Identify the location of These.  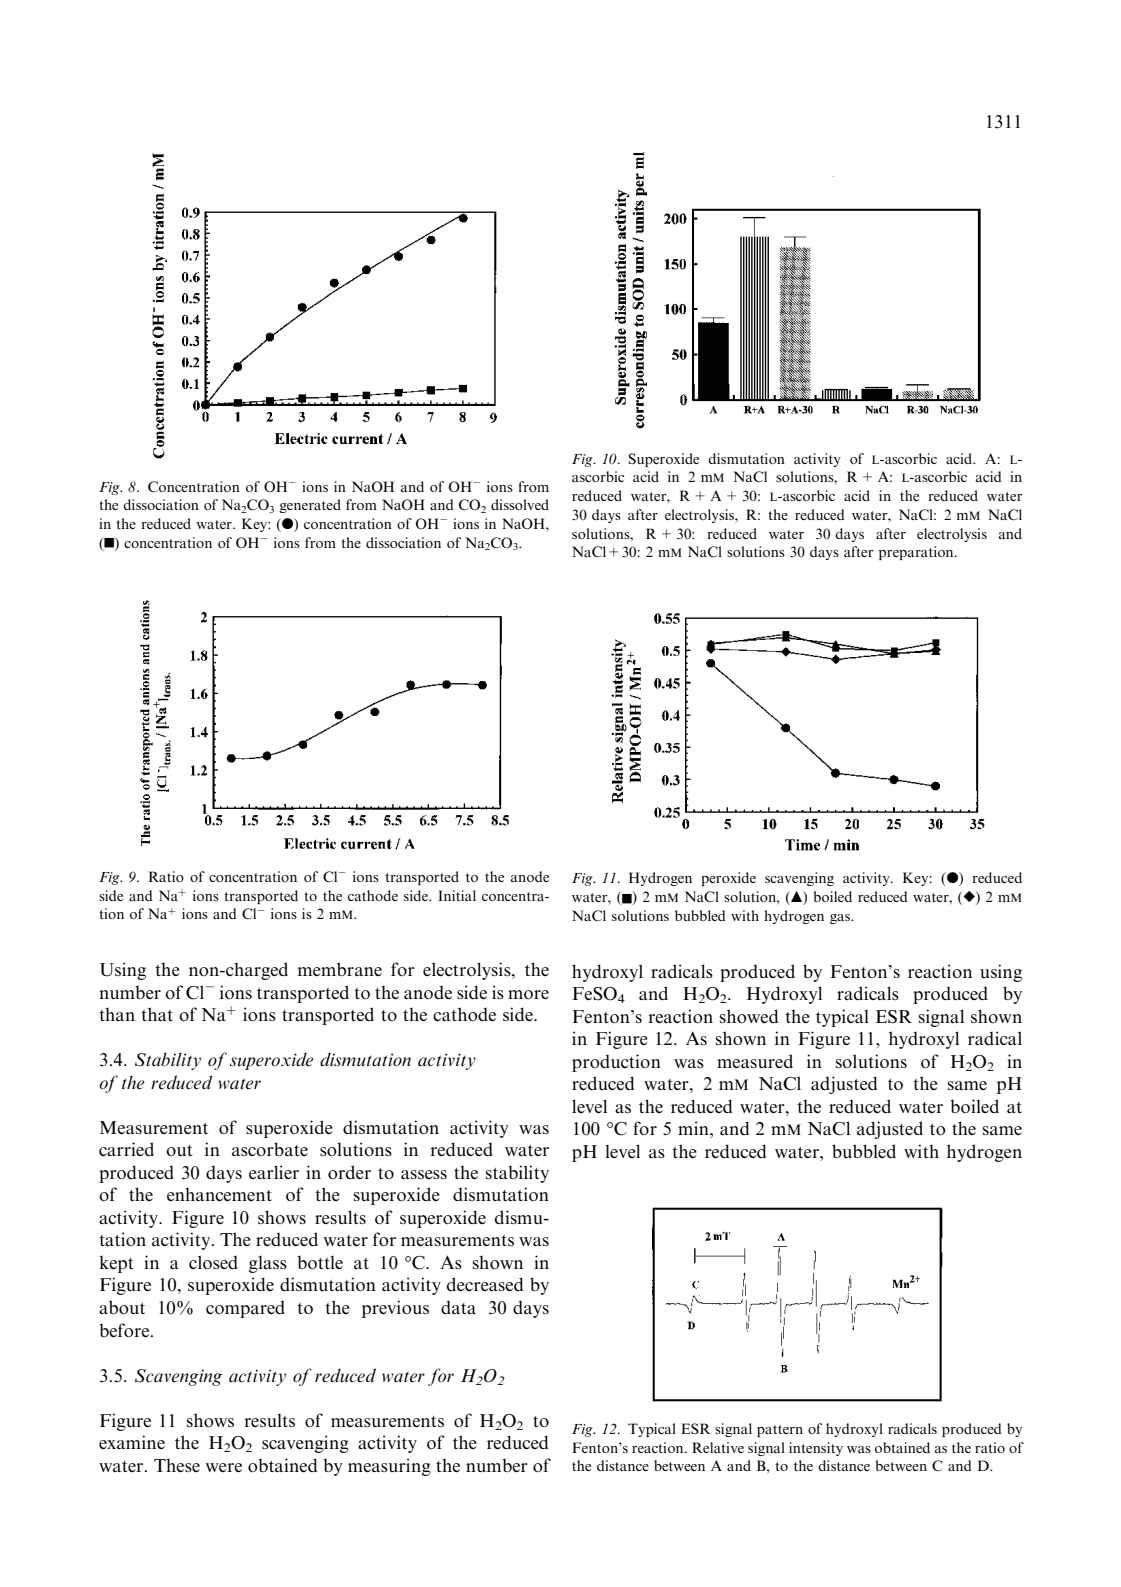
(177, 1465).
